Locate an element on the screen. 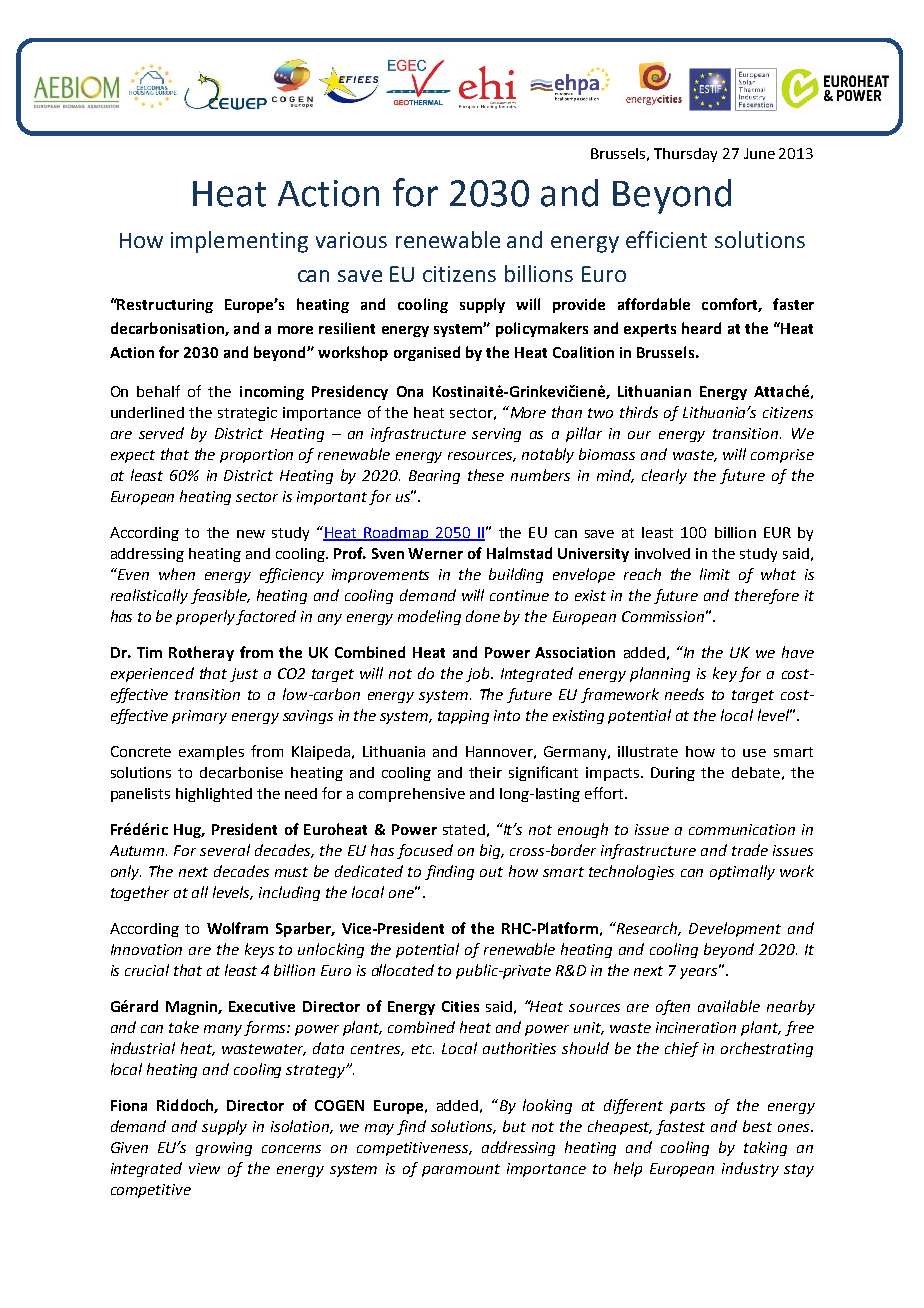 The width and height of the screenshot is (924, 1308). implementing is located at coordinates (239, 242).
